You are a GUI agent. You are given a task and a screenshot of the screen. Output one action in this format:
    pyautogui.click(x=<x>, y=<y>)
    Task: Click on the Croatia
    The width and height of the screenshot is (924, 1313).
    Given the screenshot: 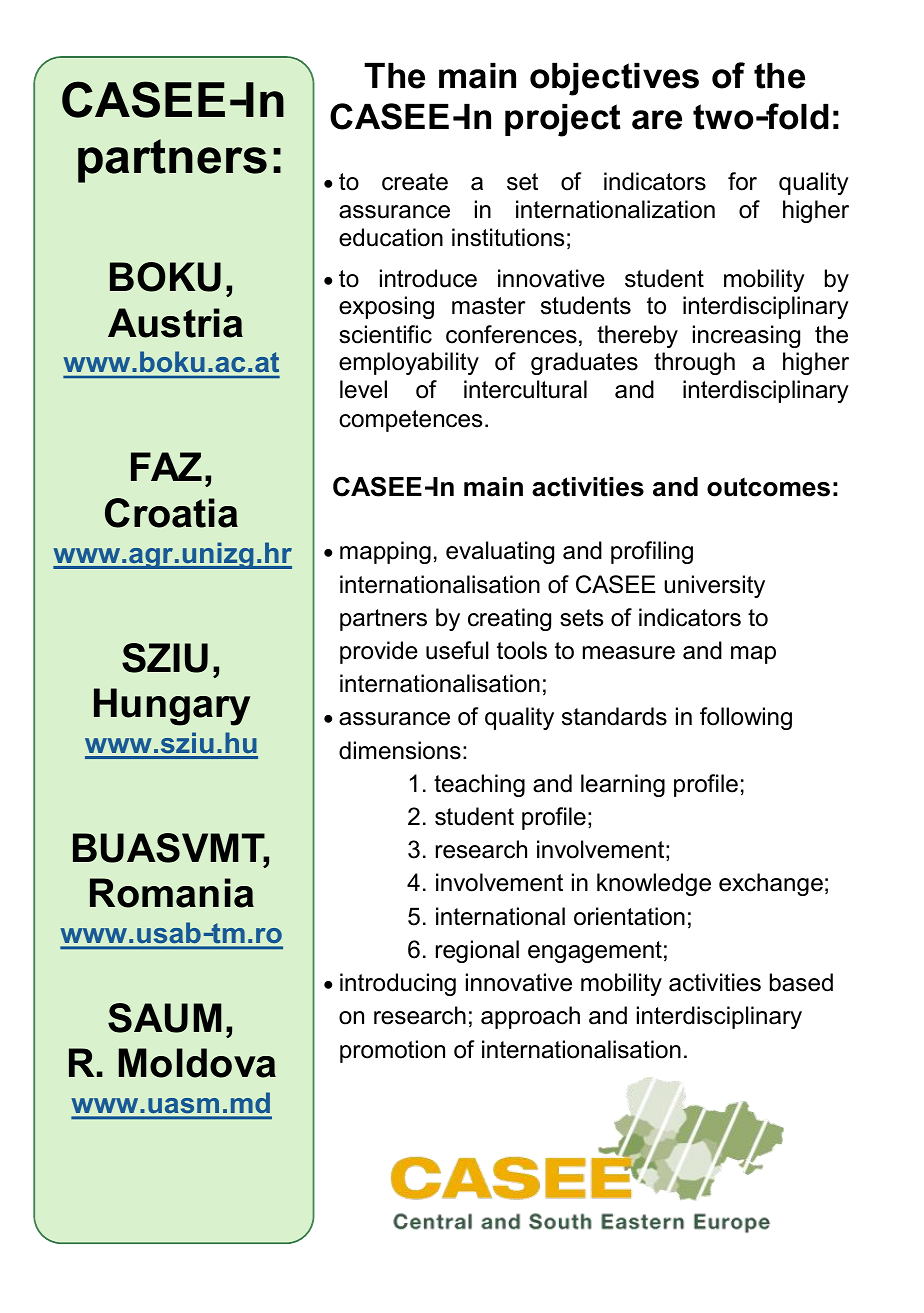 What is the action you would take?
    pyautogui.click(x=171, y=513)
